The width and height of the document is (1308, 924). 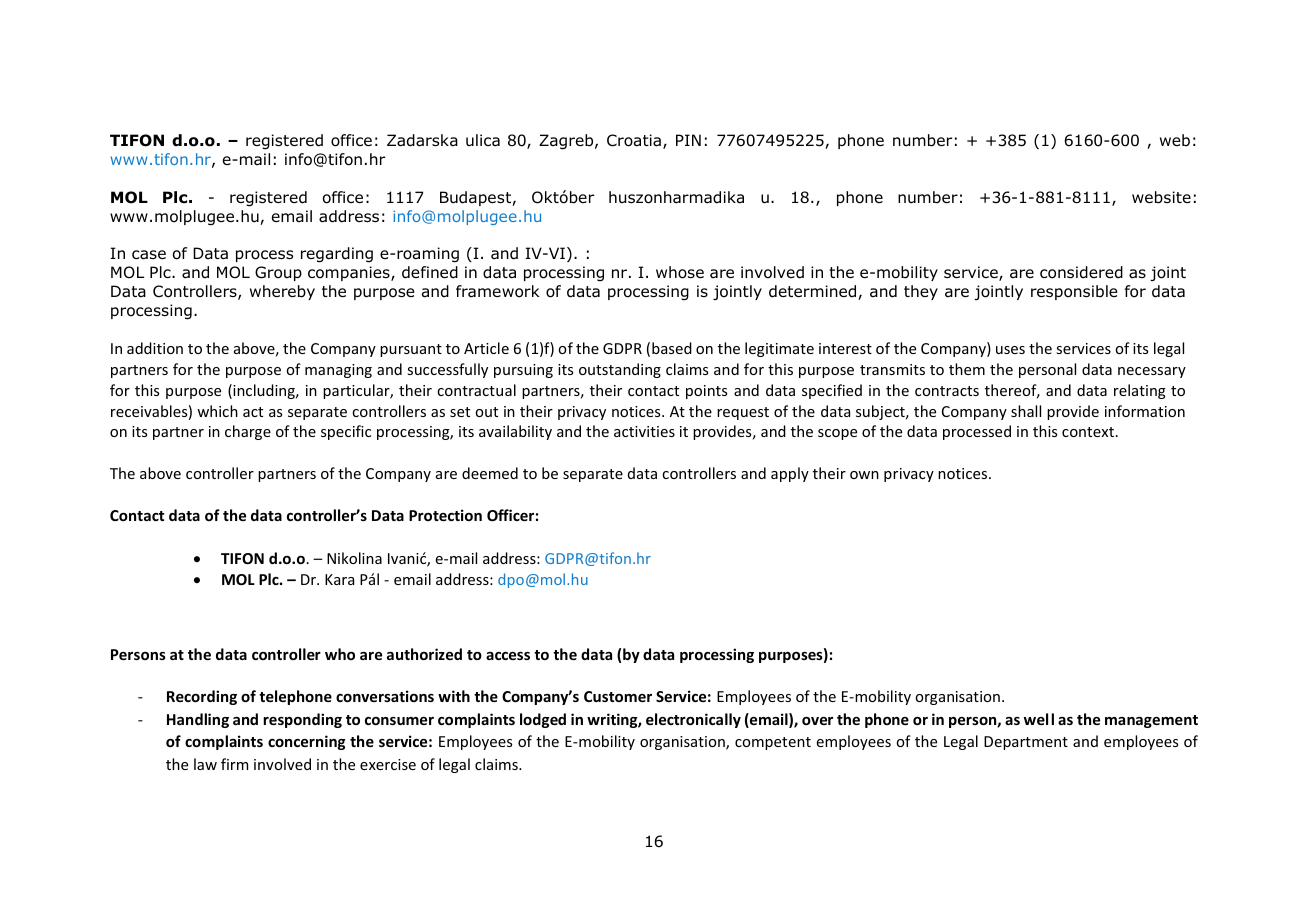 I want to click on Kara, so click(x=339, y=579).
